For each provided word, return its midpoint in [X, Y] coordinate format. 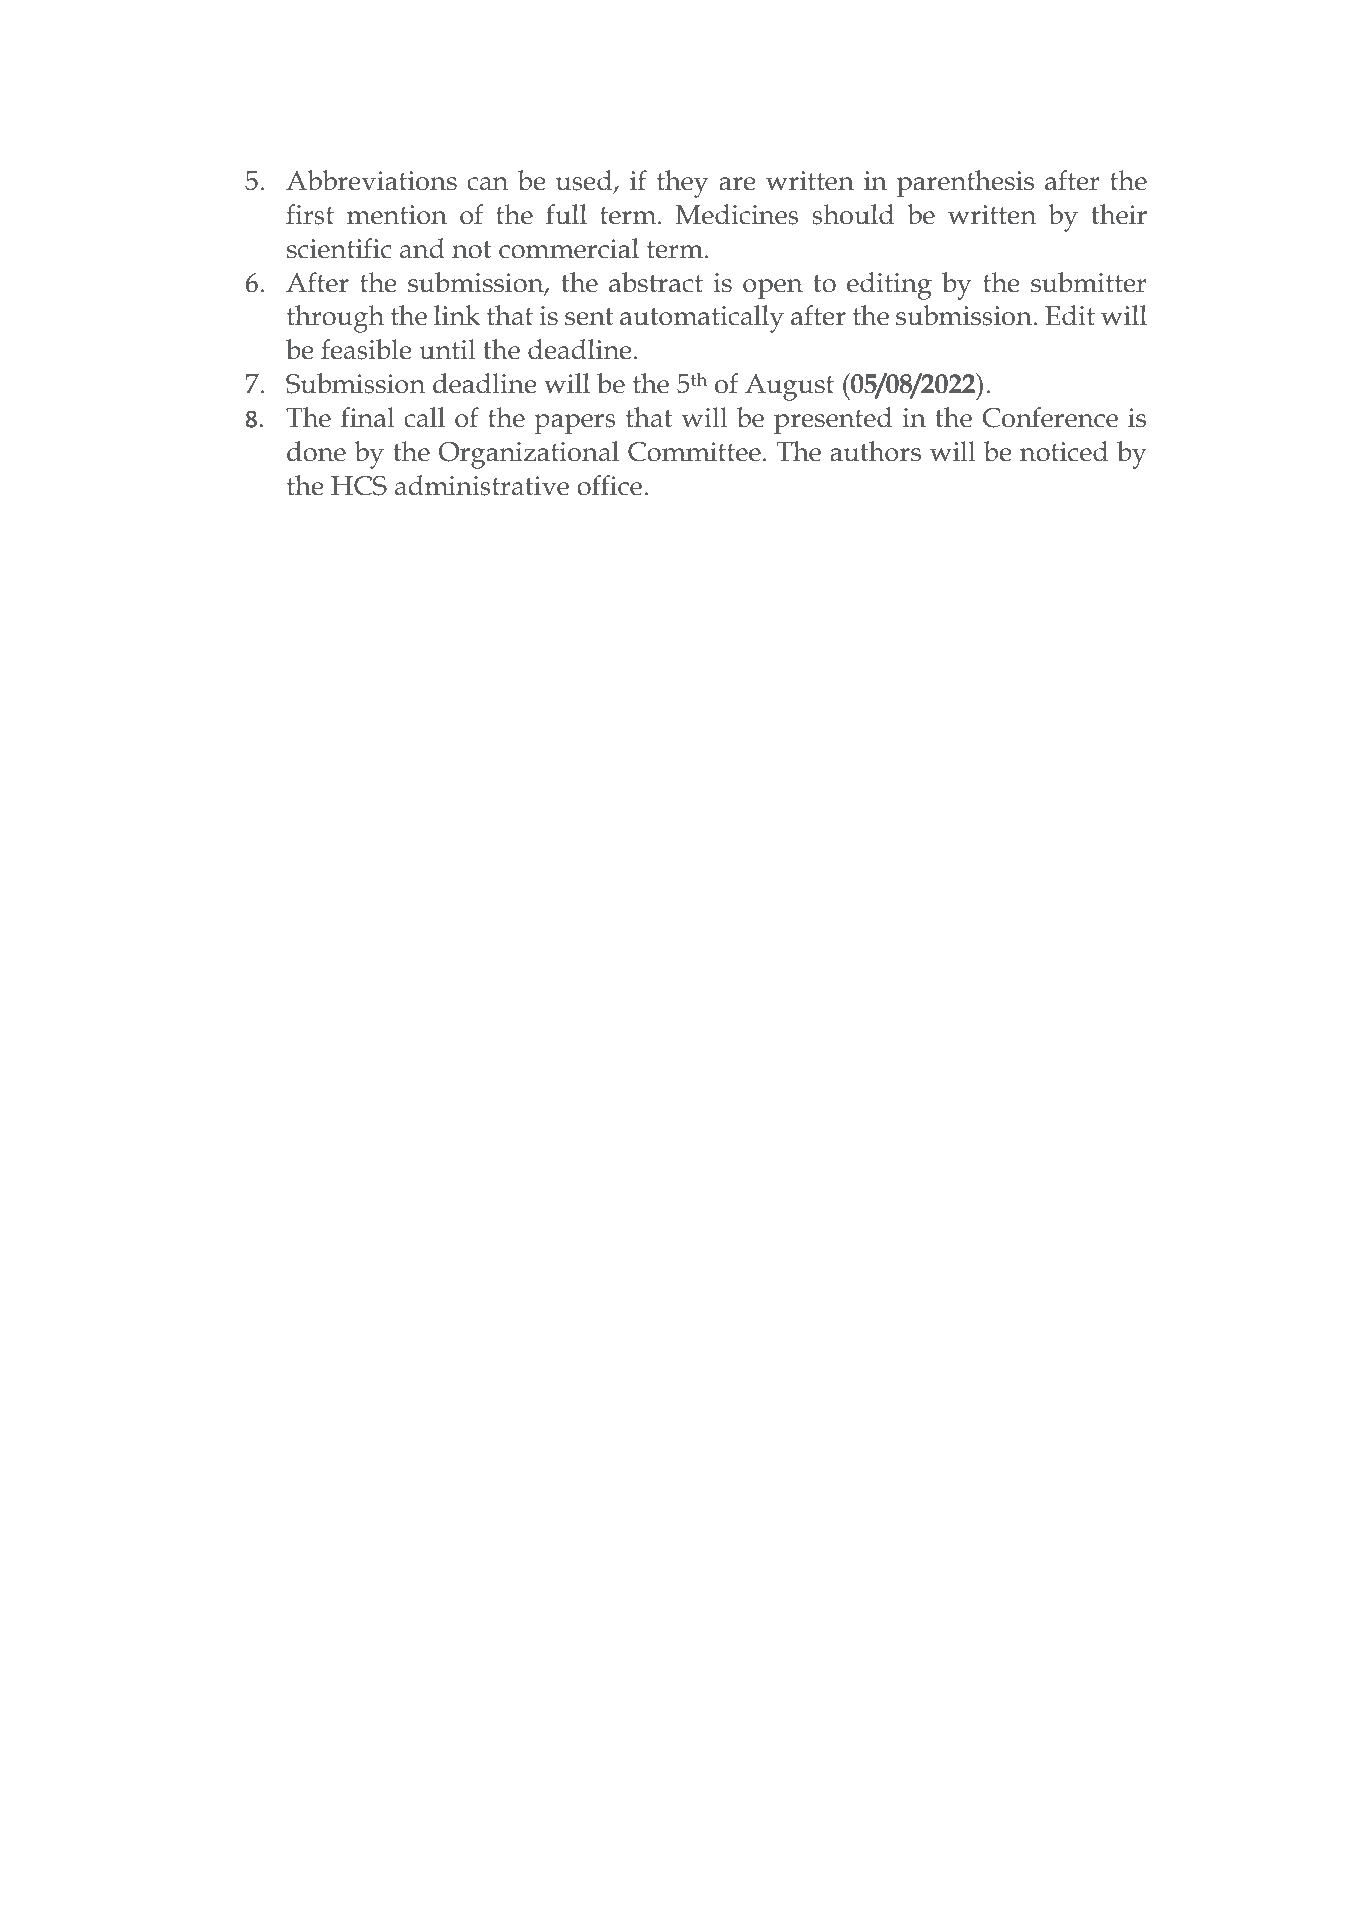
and [422, 248]
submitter [1088, 282]
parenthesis [965, 184]
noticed [1064, 451]
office [609, 485]
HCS [359, 486]
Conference [1050, 417]
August [789, 387]
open [773, 289]
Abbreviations [371, 180]
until [447, 349]
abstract [656, 282]
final [368, 417]
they [682, 184]
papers [575, 424]
